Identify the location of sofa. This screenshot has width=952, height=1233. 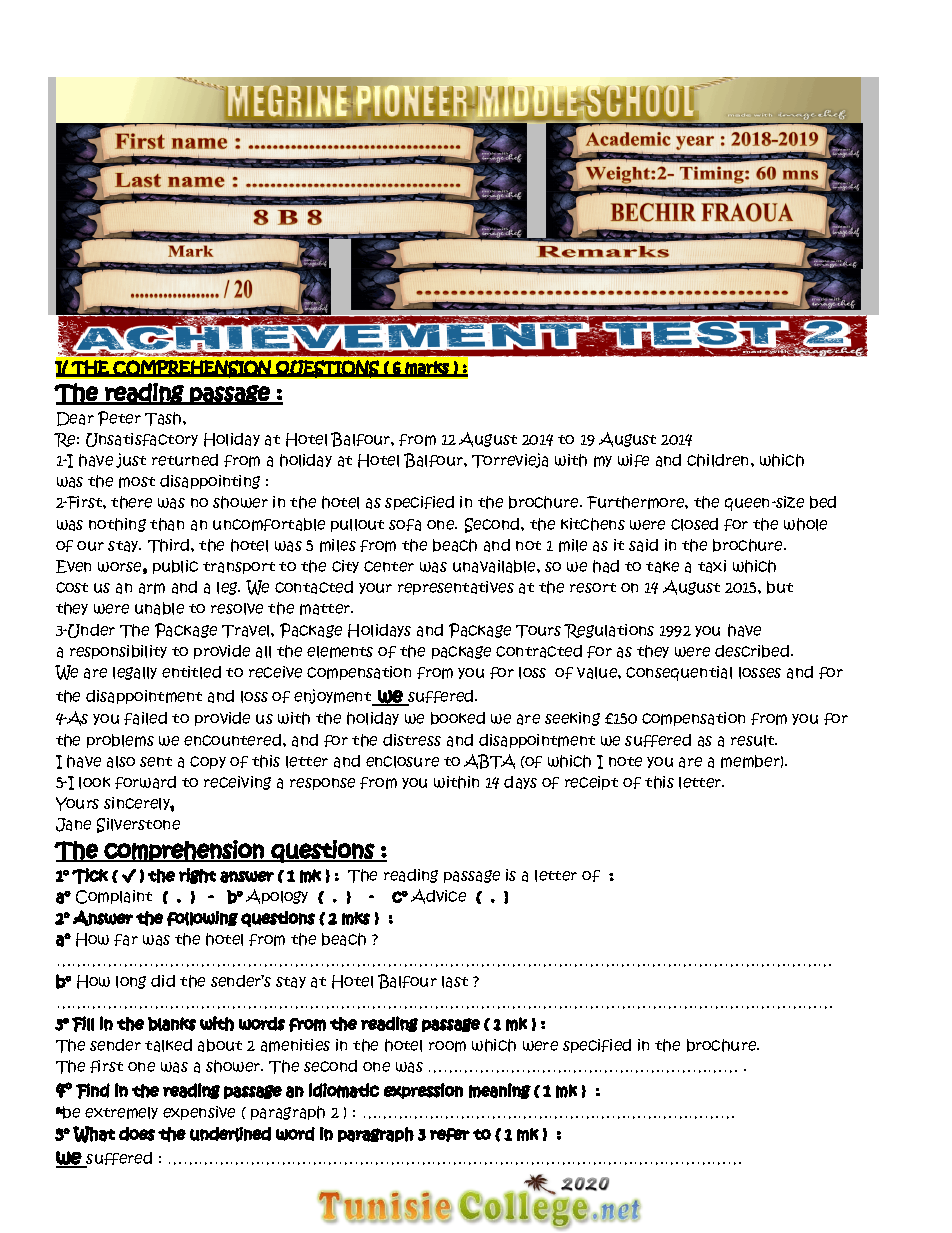
(405, 525).
